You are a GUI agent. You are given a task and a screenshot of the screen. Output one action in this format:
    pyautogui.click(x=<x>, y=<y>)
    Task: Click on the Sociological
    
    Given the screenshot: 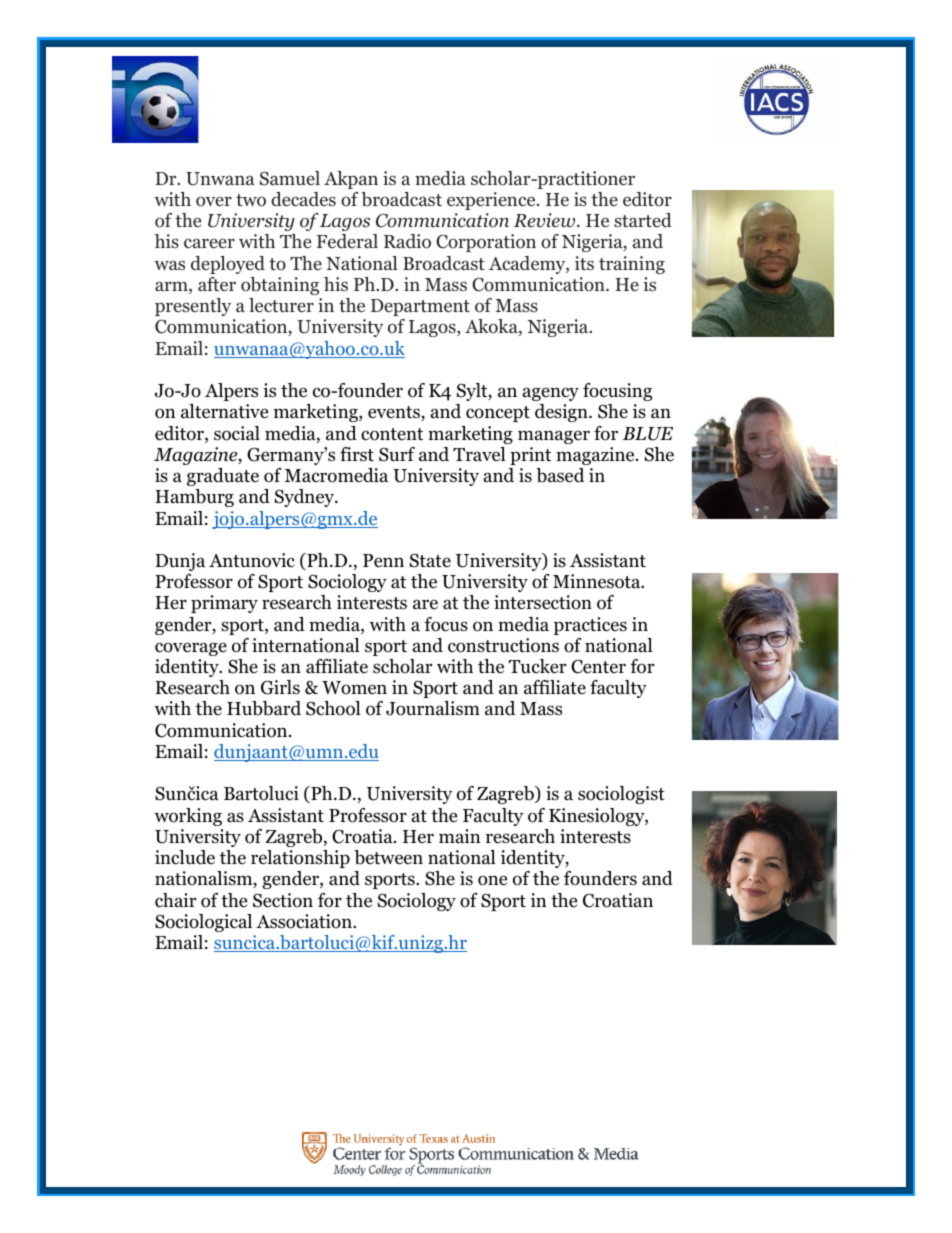 What is the action you would take?
    pyautogui.click(x=203, y=923)
